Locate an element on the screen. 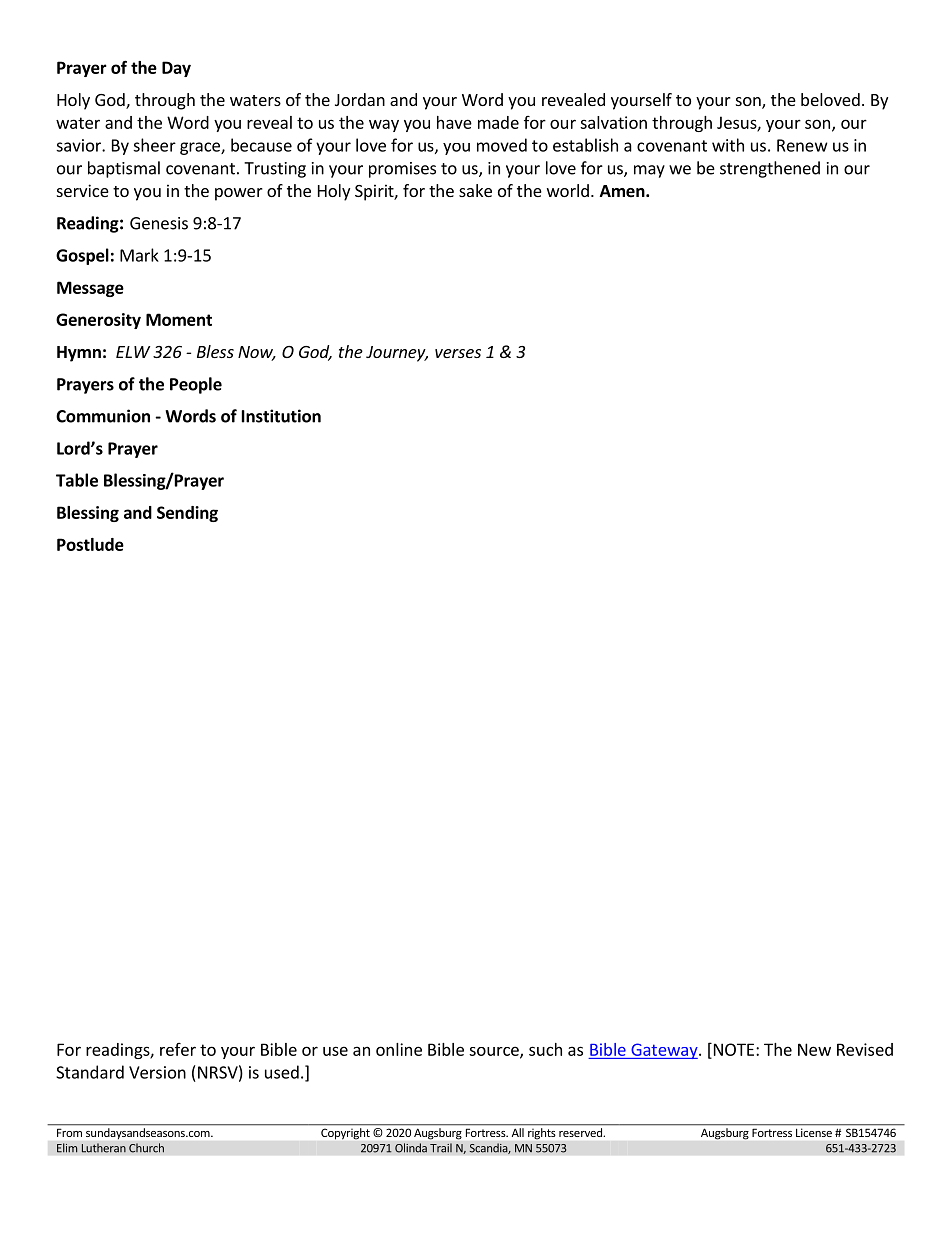 The height and width of the screenshot is (1233, 952). have is located at coordinates (454, 122).
